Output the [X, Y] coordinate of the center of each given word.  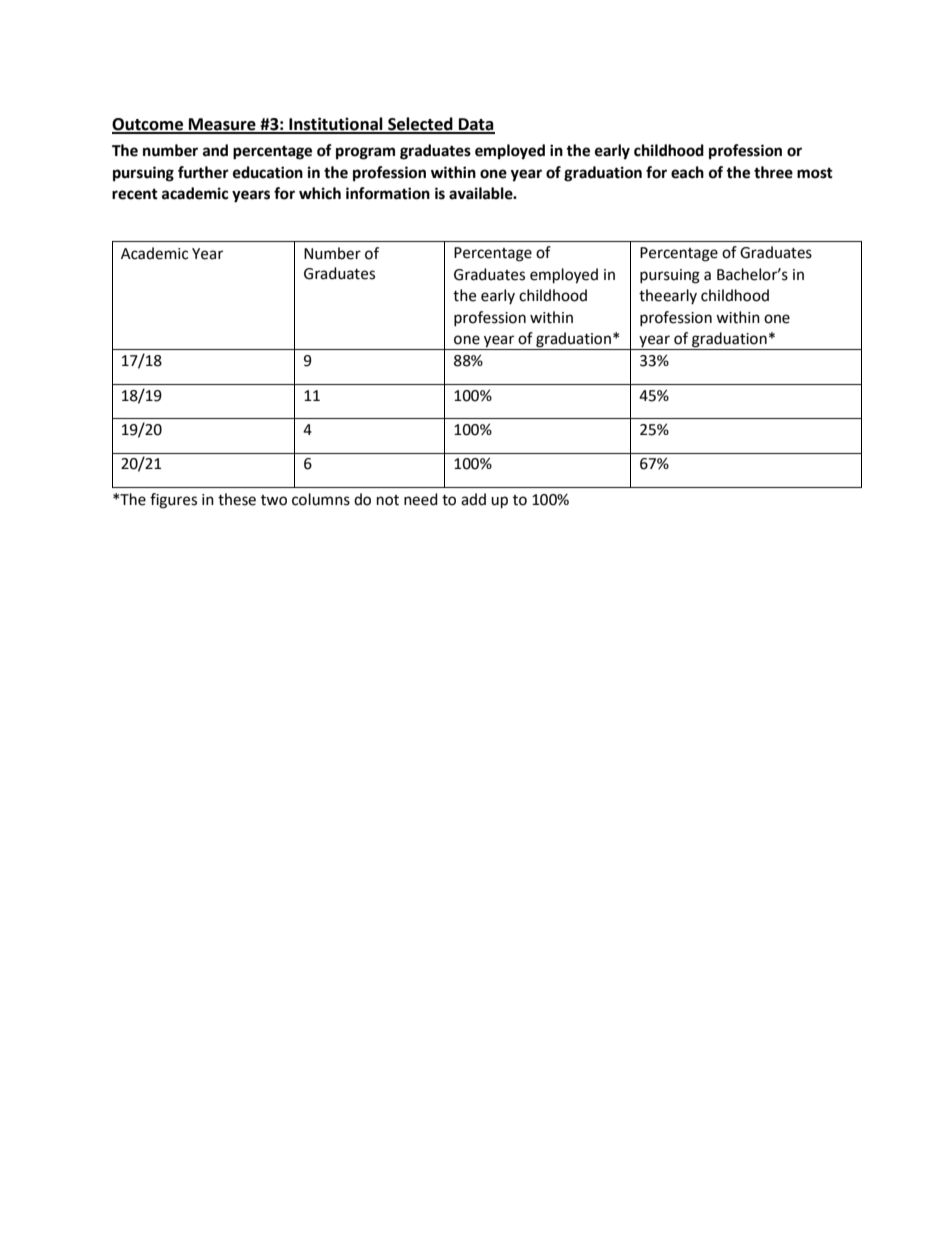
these [237, 499]
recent [135, 194]
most [815, 173]
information [388, 193]
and [215, 150]
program [365, 153]
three [773, 172]
